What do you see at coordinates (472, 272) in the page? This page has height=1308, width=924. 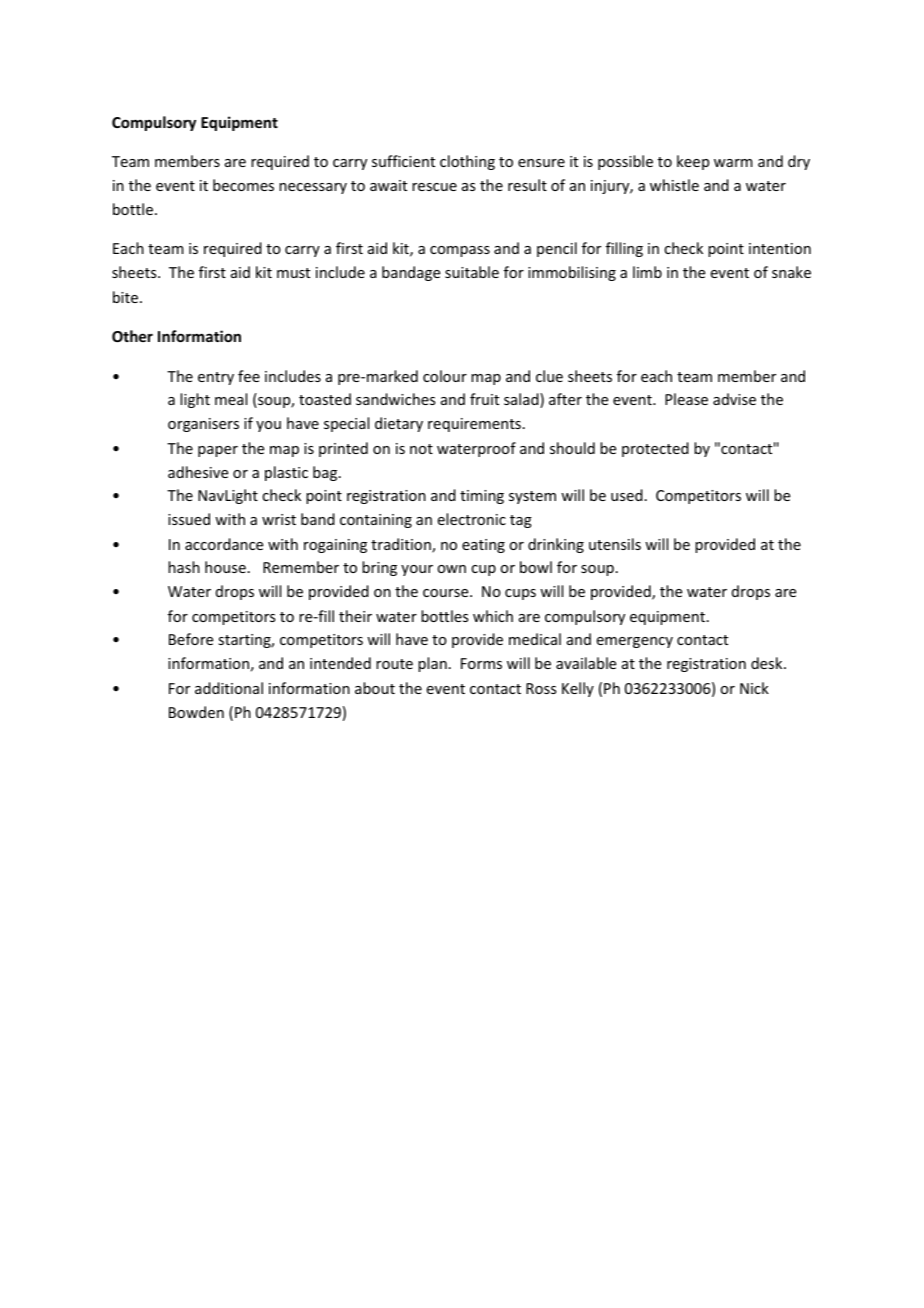 I see `suitable` at bounding box center [472, 272].
